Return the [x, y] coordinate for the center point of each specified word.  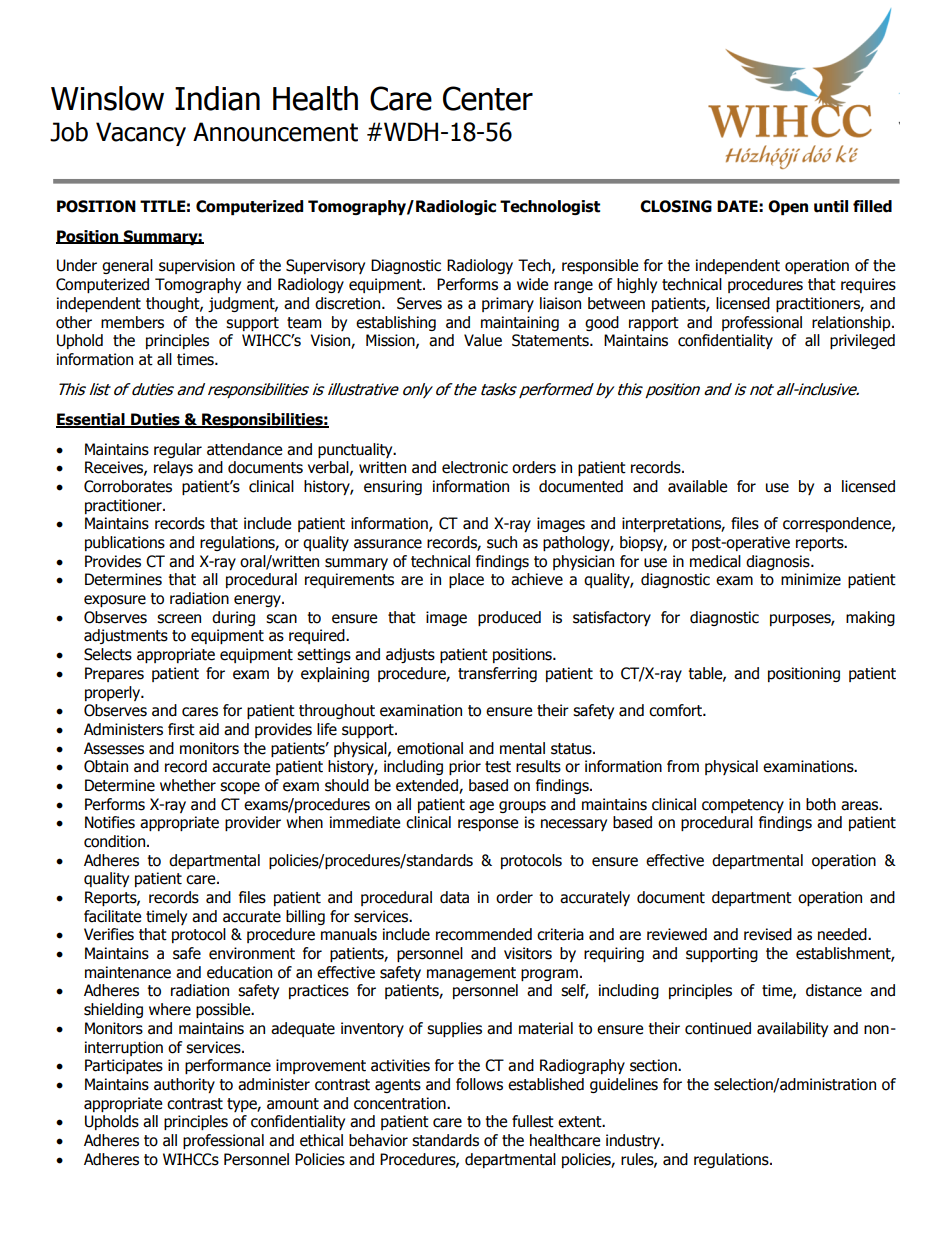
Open [788, 207]
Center [488, 98]
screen [179, 619]
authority [184, 1085]
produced [509, 618]
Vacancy [141, 134]
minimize [811, 579]
